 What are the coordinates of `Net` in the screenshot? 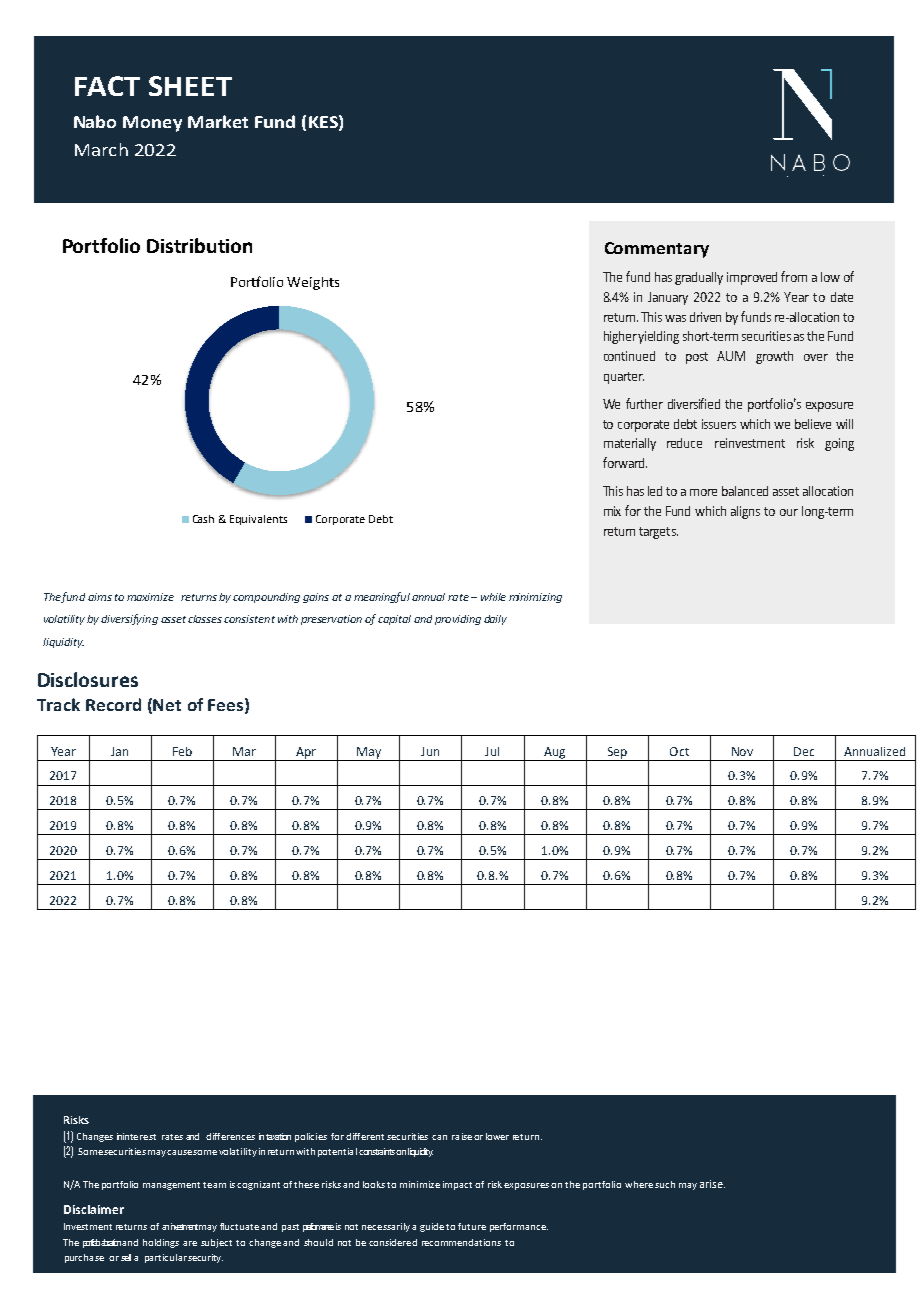 It's located at (167, 705).
